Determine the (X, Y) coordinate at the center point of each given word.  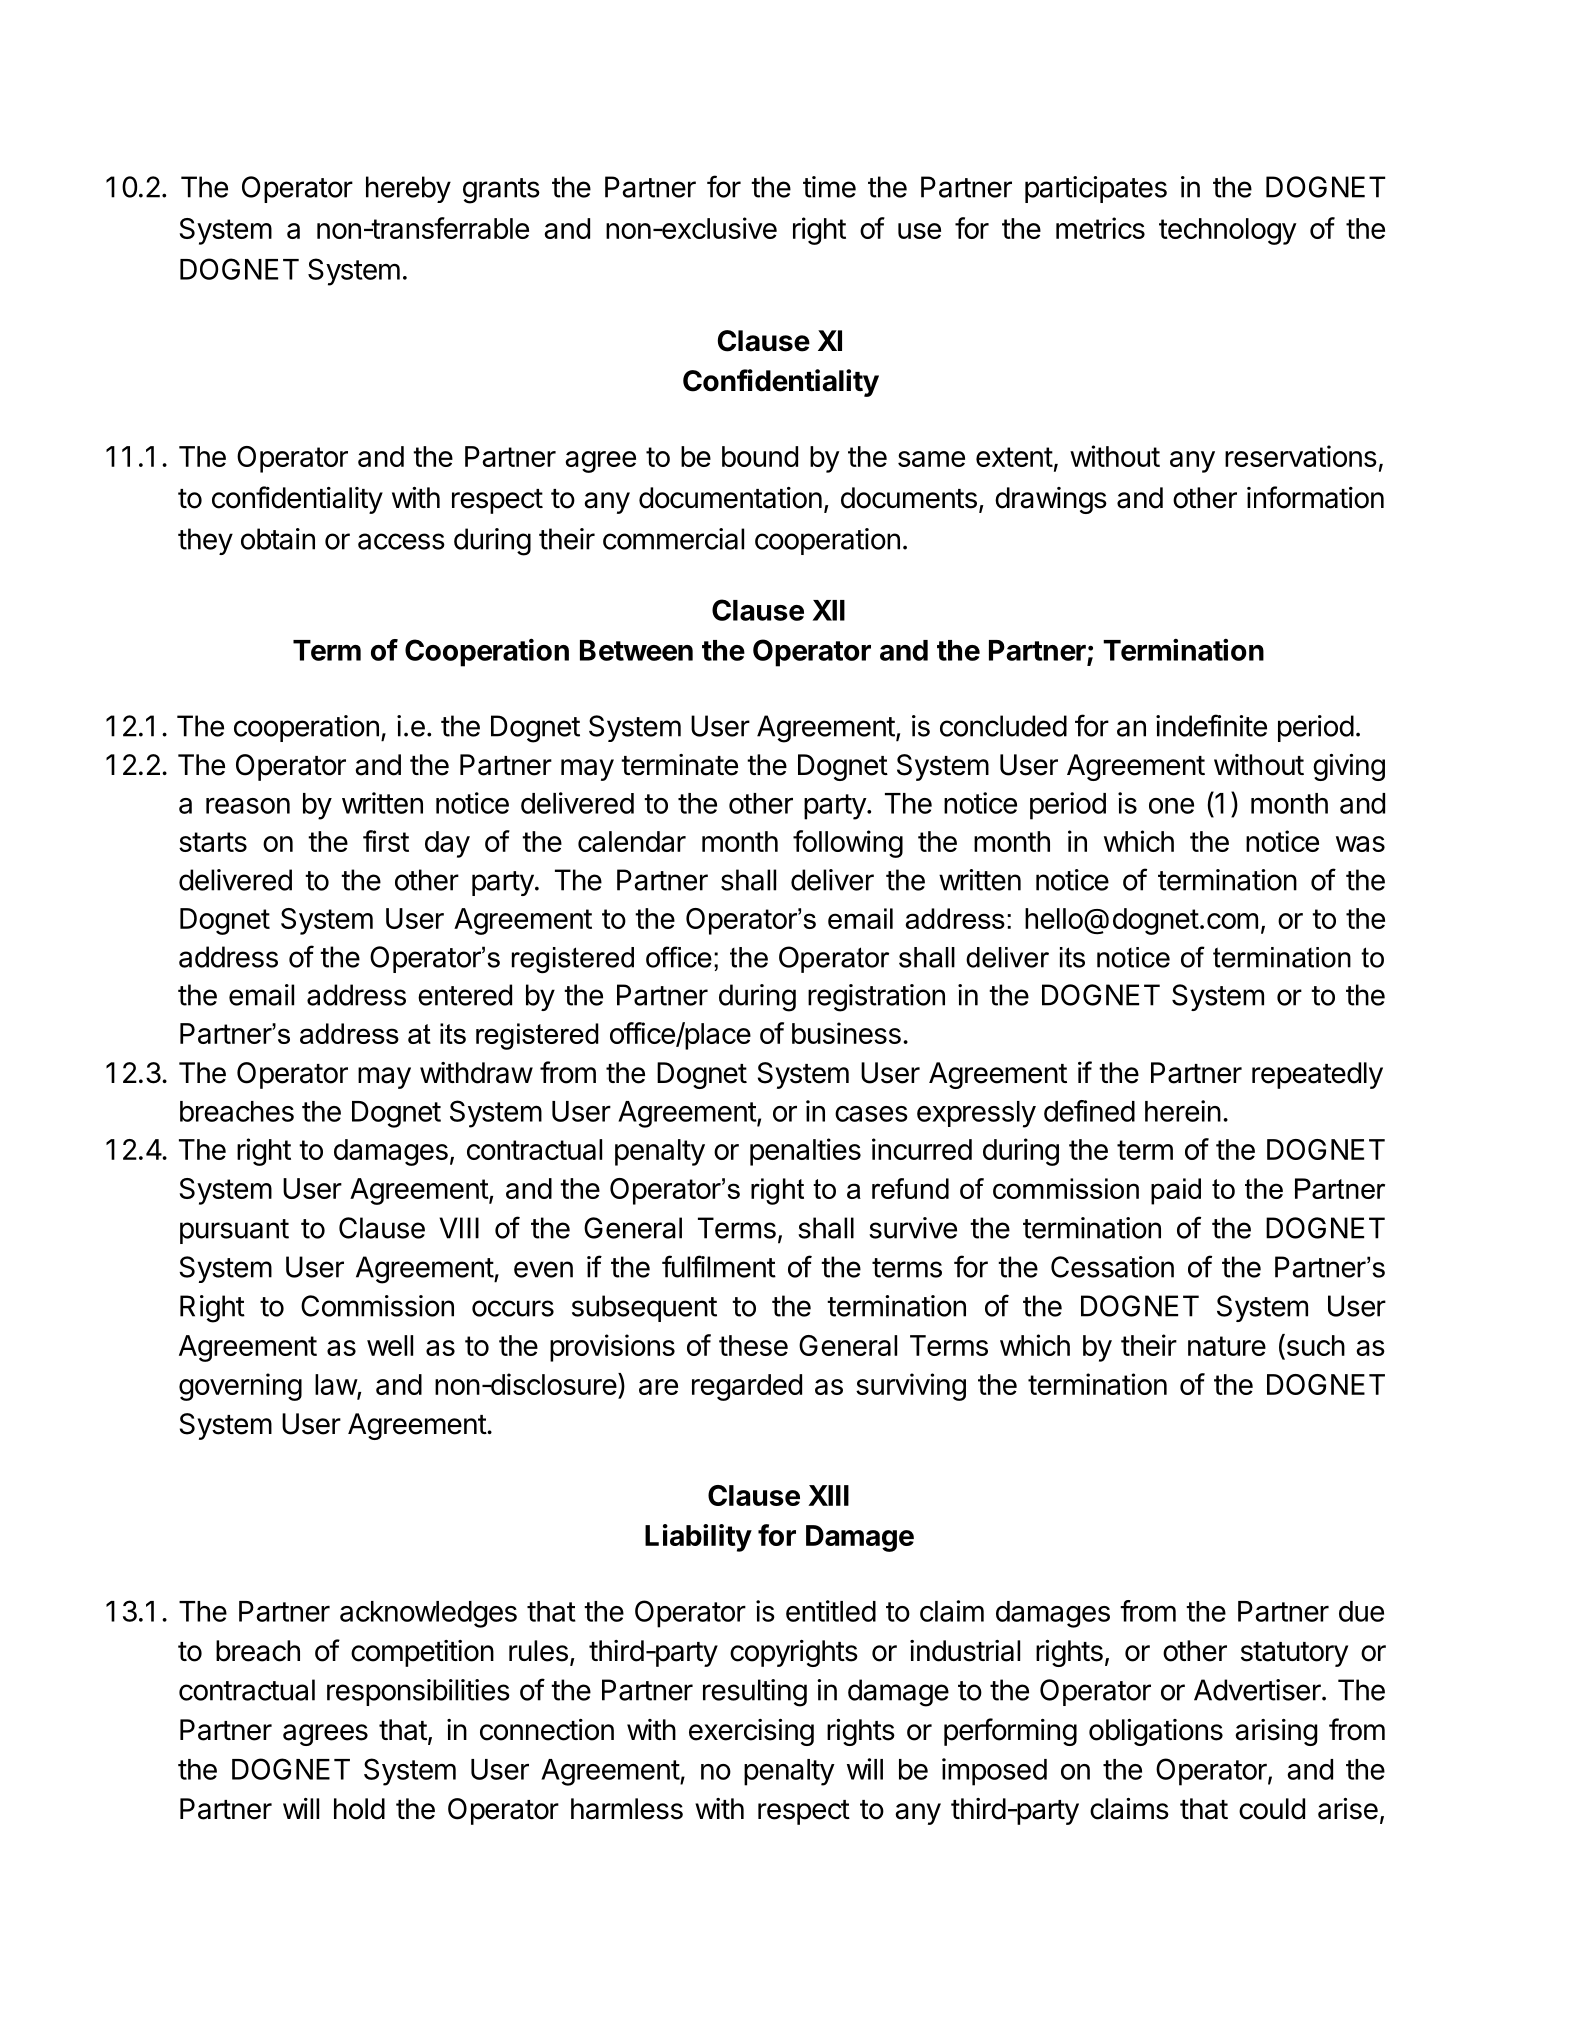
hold (359, 1809)
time (829, 187)
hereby (408, 189)
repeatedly (1317, 1075)
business (846, 1033)
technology (1228, 231)
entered (465, 995)
